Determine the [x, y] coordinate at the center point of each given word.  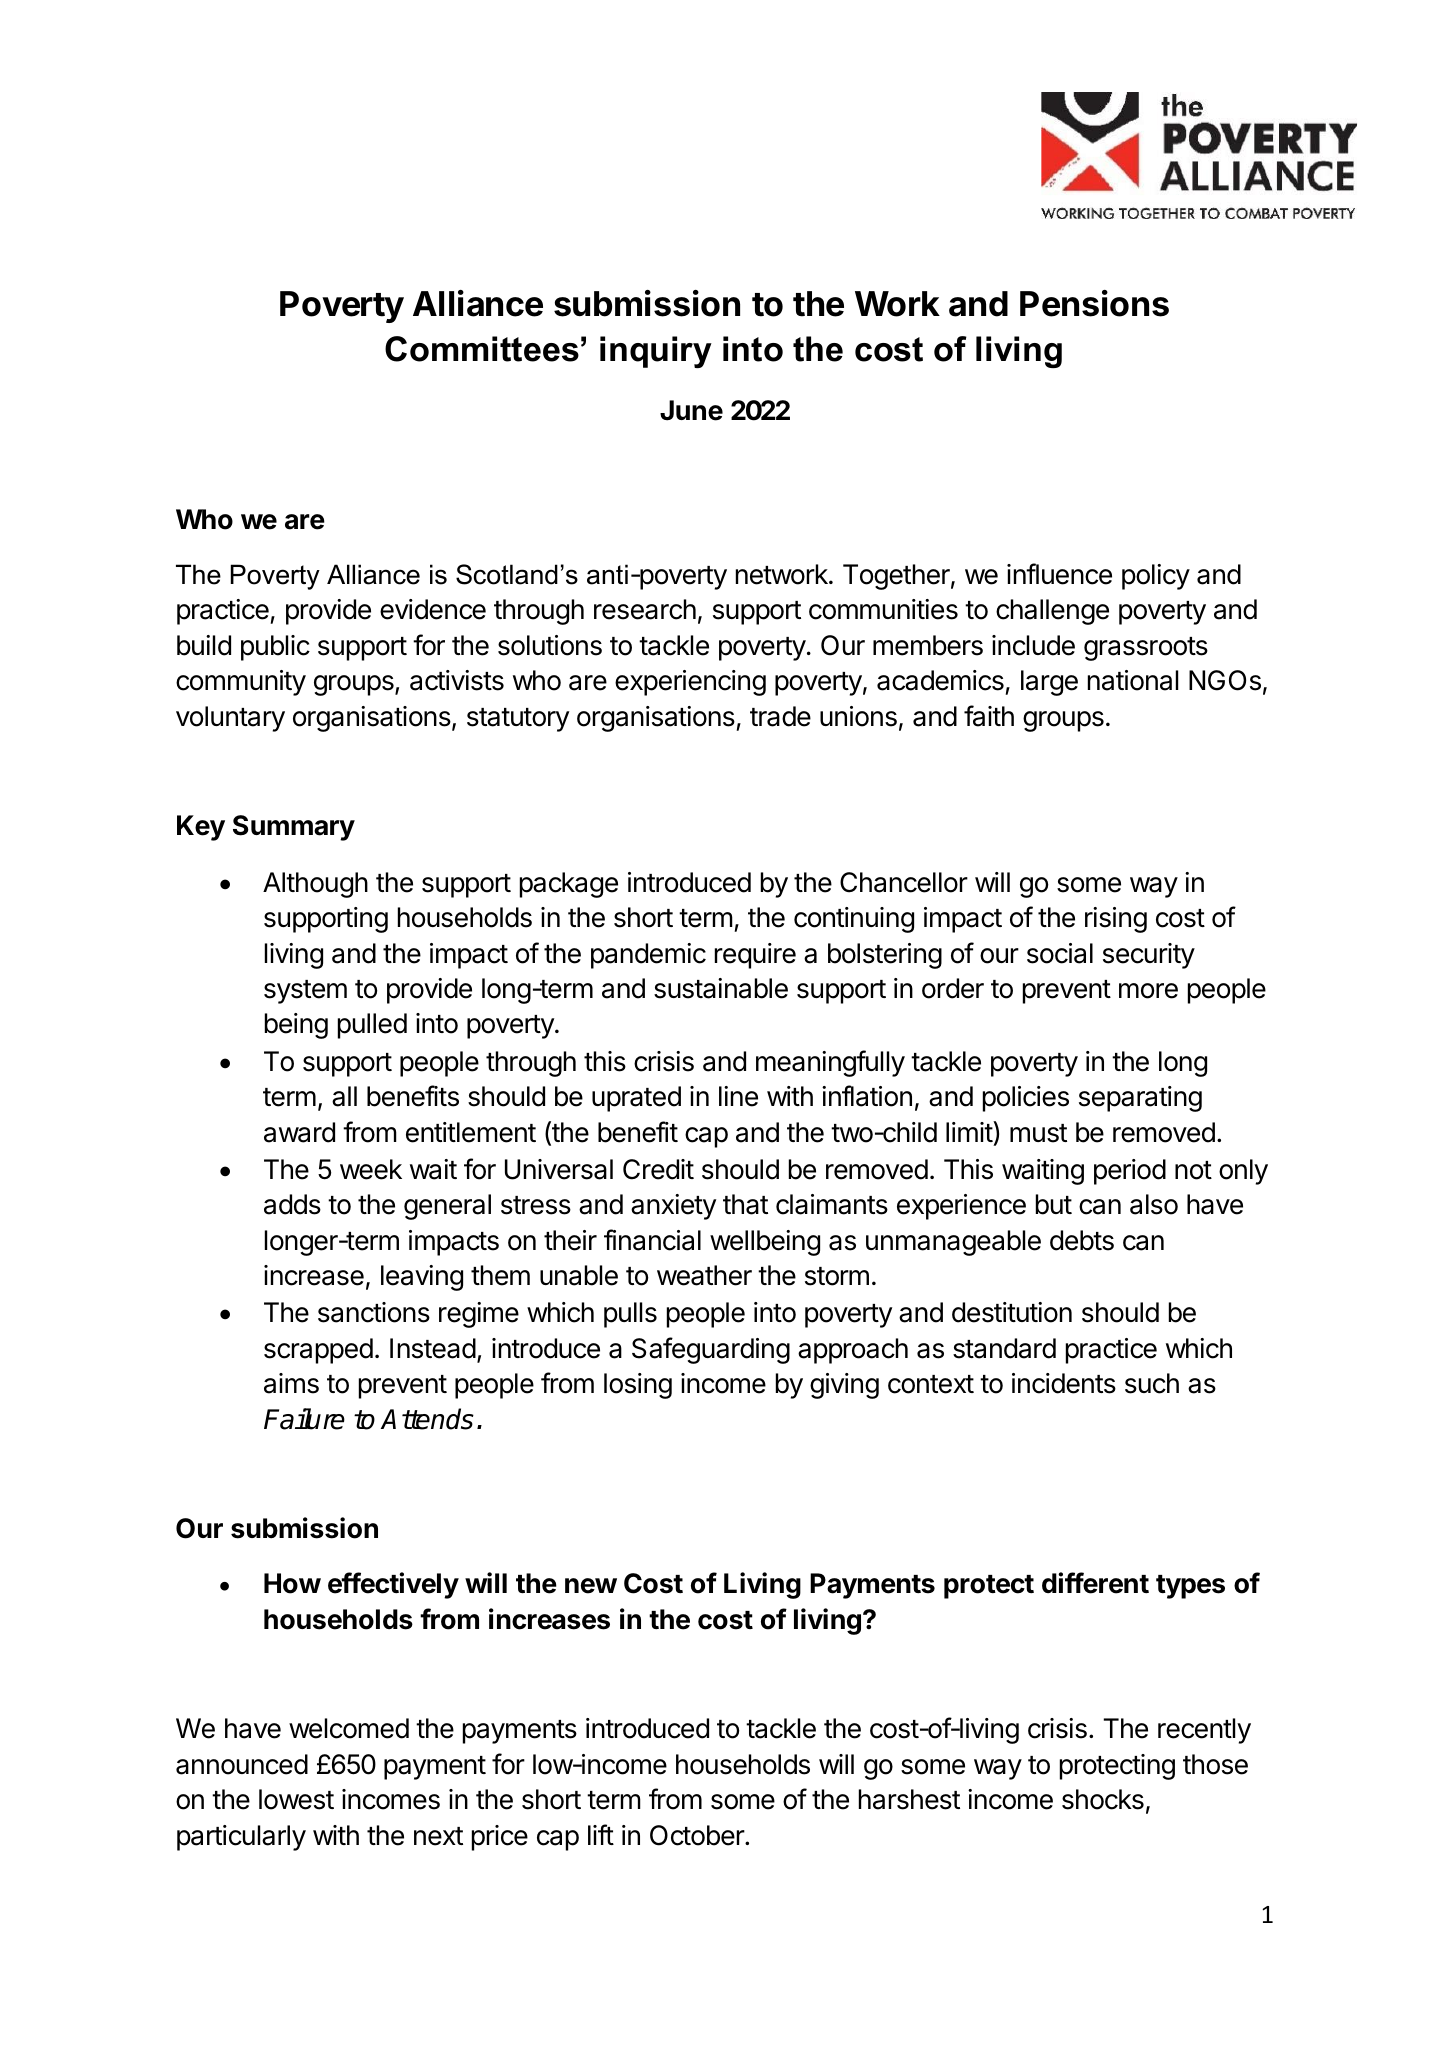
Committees [482, 349]
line [738, 1096]
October [698, 1835]
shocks [1103, 1799]
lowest [296, 1799]
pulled [372, 1026]
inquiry [656, 352]
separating [1140, 1099]
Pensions [1094, 303]
